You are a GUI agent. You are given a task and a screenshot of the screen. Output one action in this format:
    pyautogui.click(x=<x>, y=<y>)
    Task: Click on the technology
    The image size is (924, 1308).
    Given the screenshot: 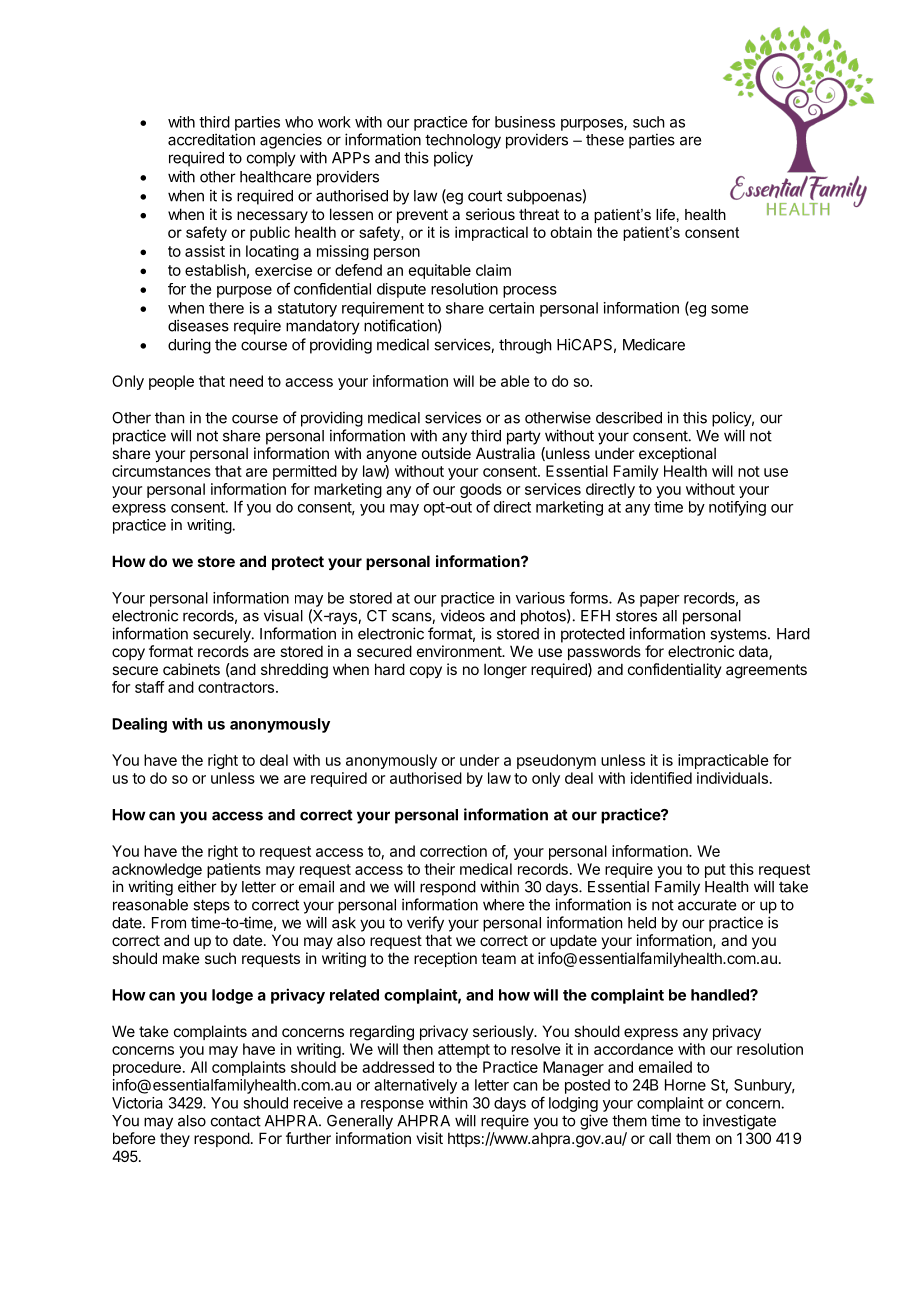 What is the action you would take?
    pyautogui.click(x=463, y=141)
